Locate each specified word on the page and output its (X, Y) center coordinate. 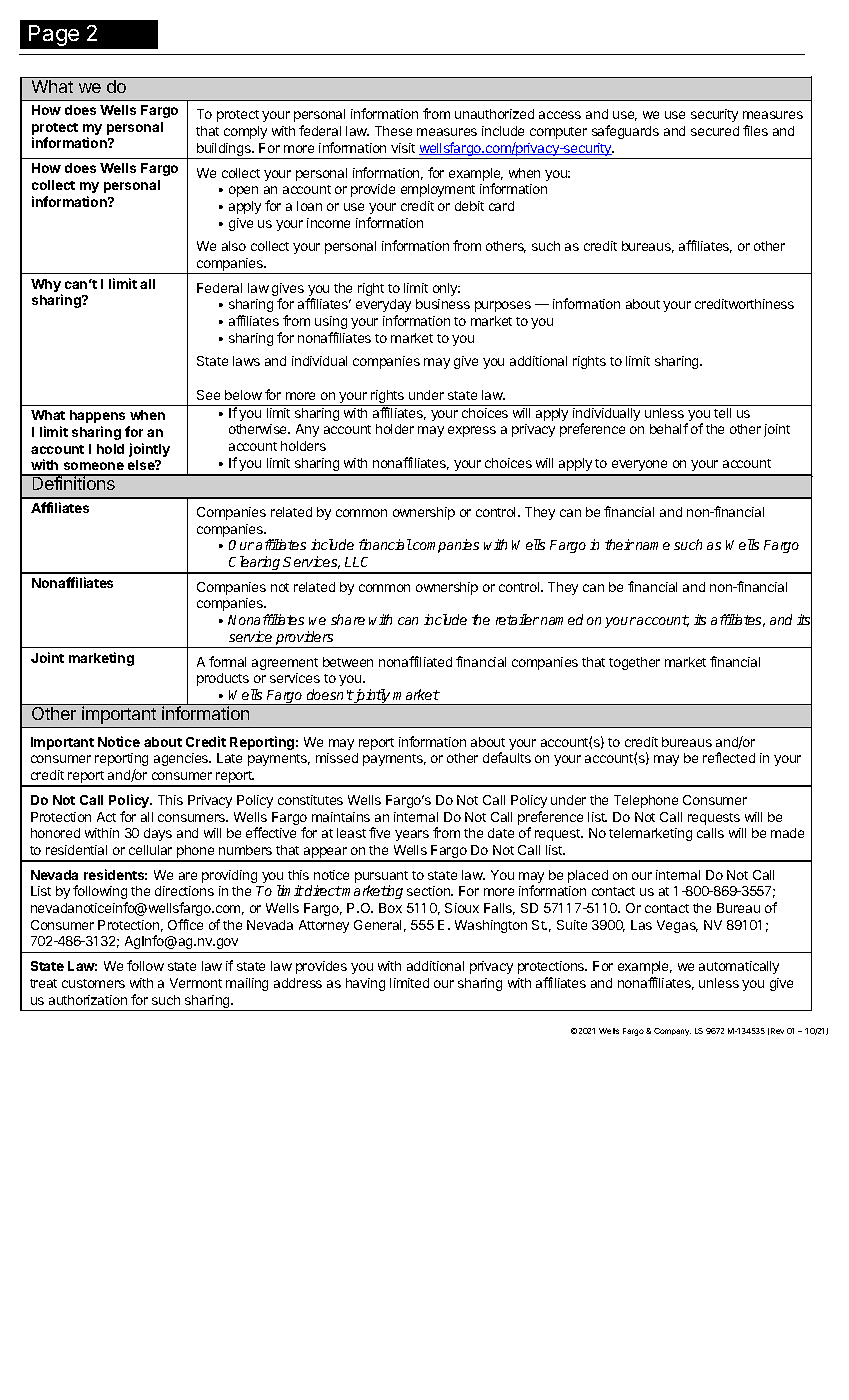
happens (97, 416)
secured (715, 131)
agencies (182, 759)
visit (403, 148)
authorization (88, 1000)
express (472, 431)
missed (337, 758)
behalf (669, 428)
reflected (729, 757)
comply (245, 132)
